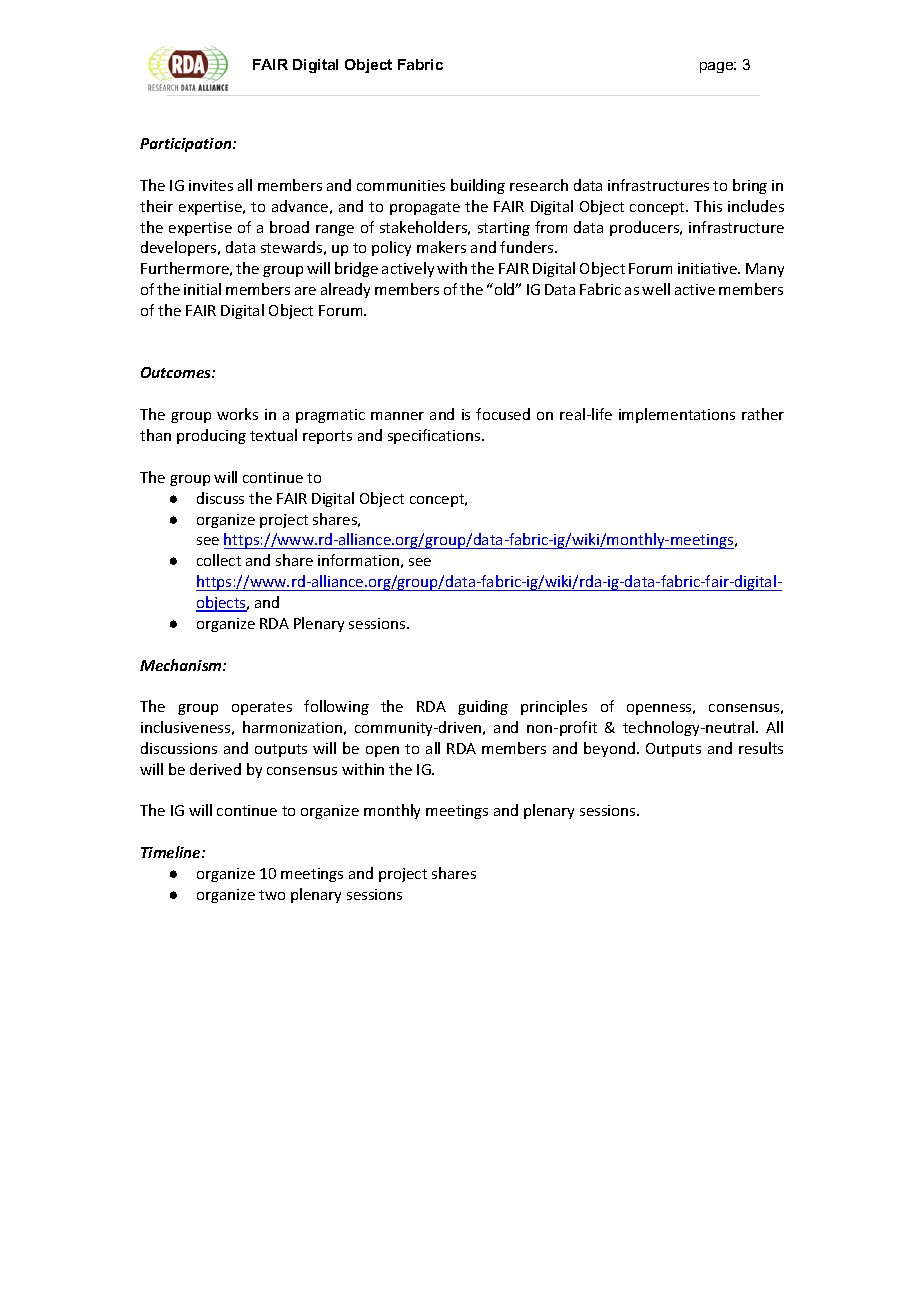  Describe the element at coordinates (211, 185) in the screenshot. I see `invites` at that location.
